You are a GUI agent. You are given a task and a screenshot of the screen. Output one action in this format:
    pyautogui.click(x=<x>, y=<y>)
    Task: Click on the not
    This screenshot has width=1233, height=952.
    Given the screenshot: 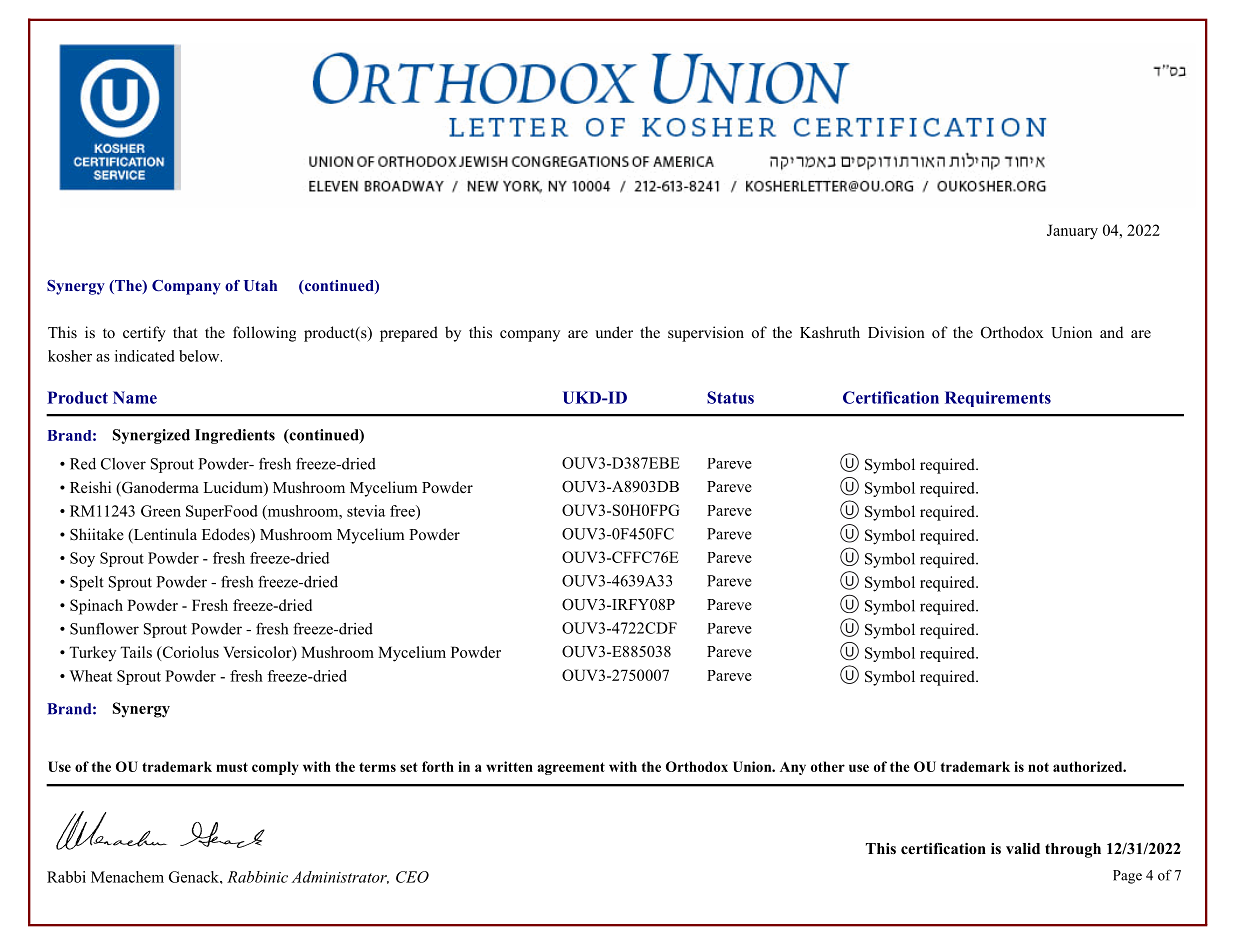 What is the action you would take?
    pyautogui.click(x=1038, y=767)
